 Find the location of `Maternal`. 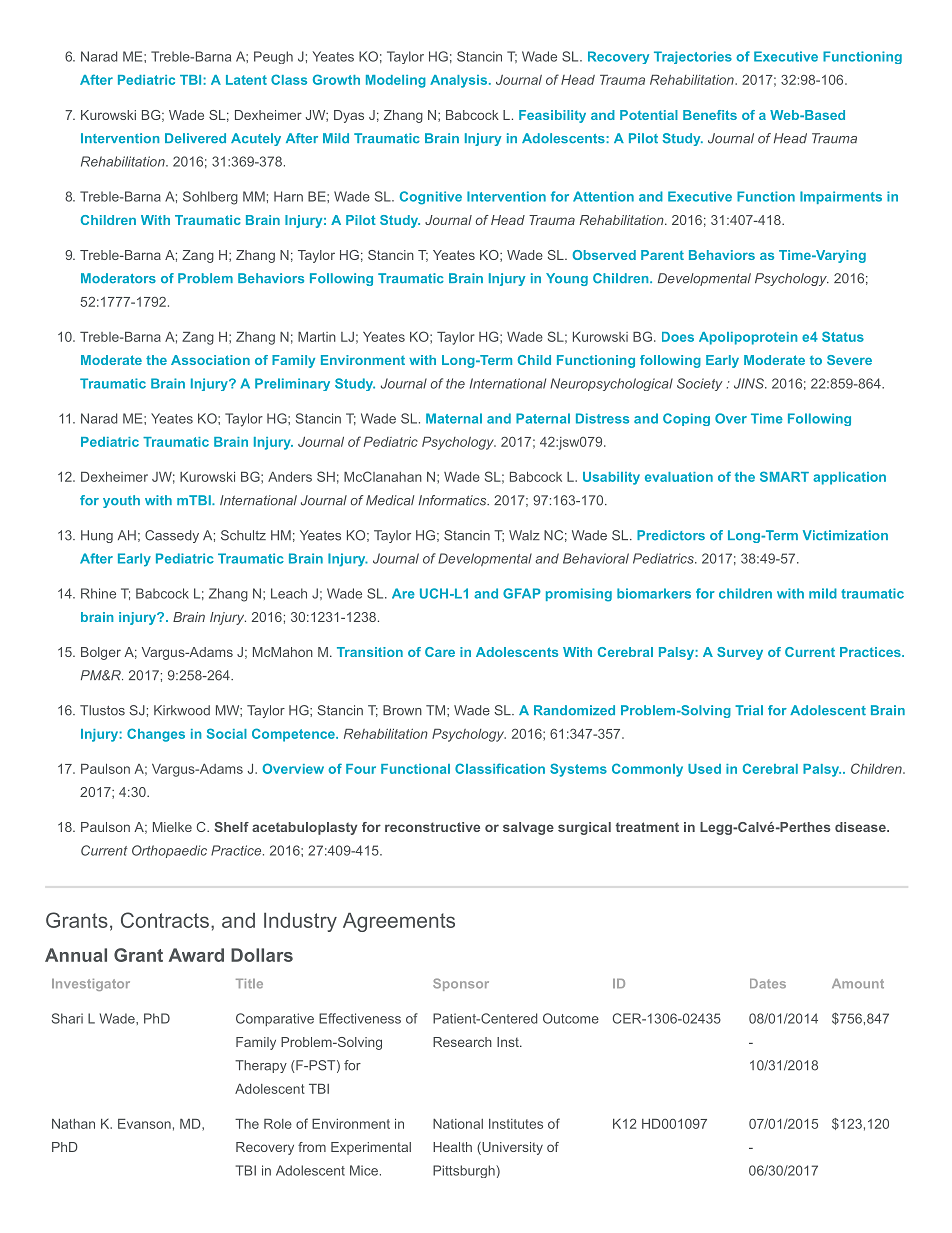

Maternal is located at coordinates (454, 418).
